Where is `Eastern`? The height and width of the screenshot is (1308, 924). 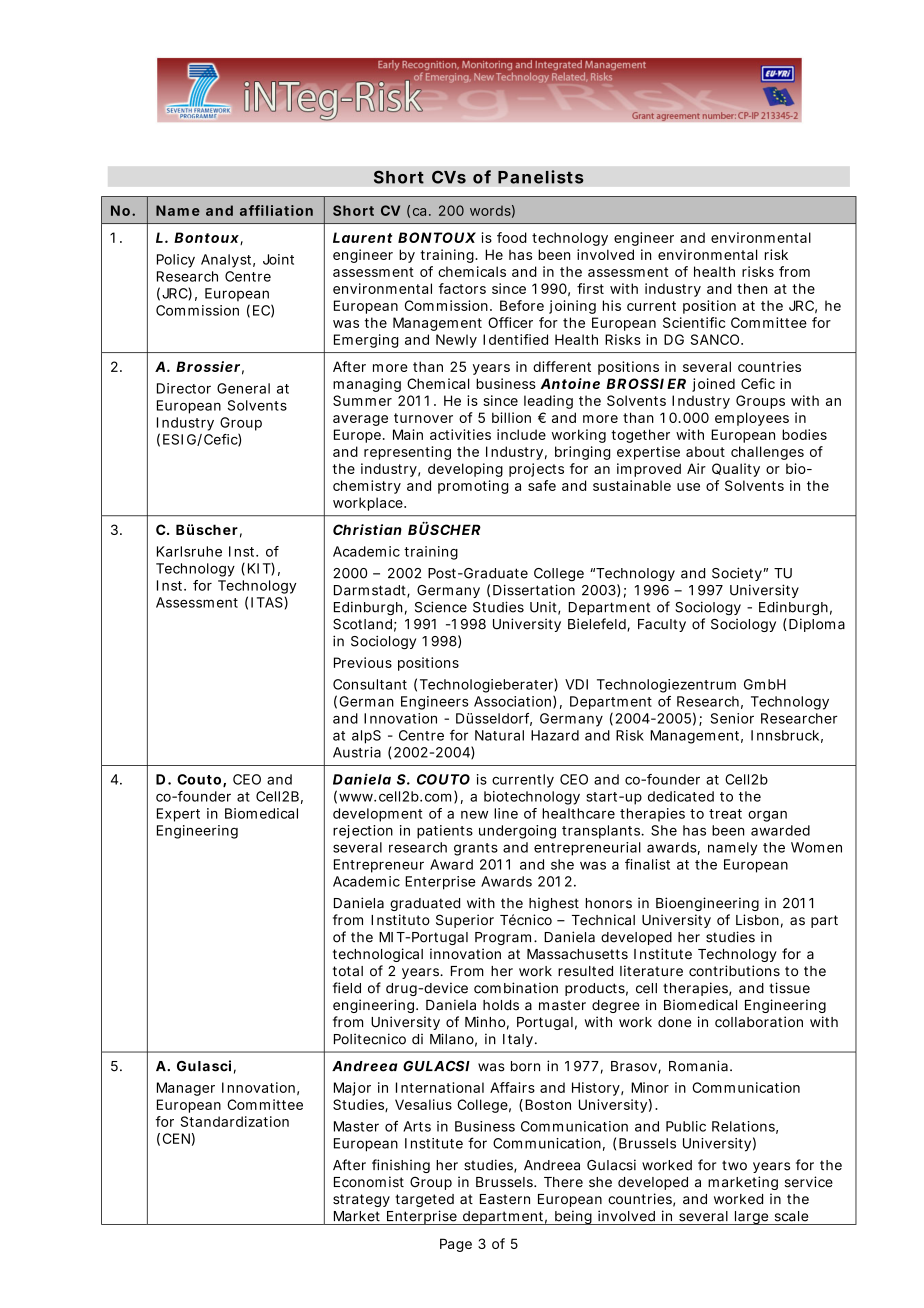 Eastern is located at coordinates (505, 1199).
